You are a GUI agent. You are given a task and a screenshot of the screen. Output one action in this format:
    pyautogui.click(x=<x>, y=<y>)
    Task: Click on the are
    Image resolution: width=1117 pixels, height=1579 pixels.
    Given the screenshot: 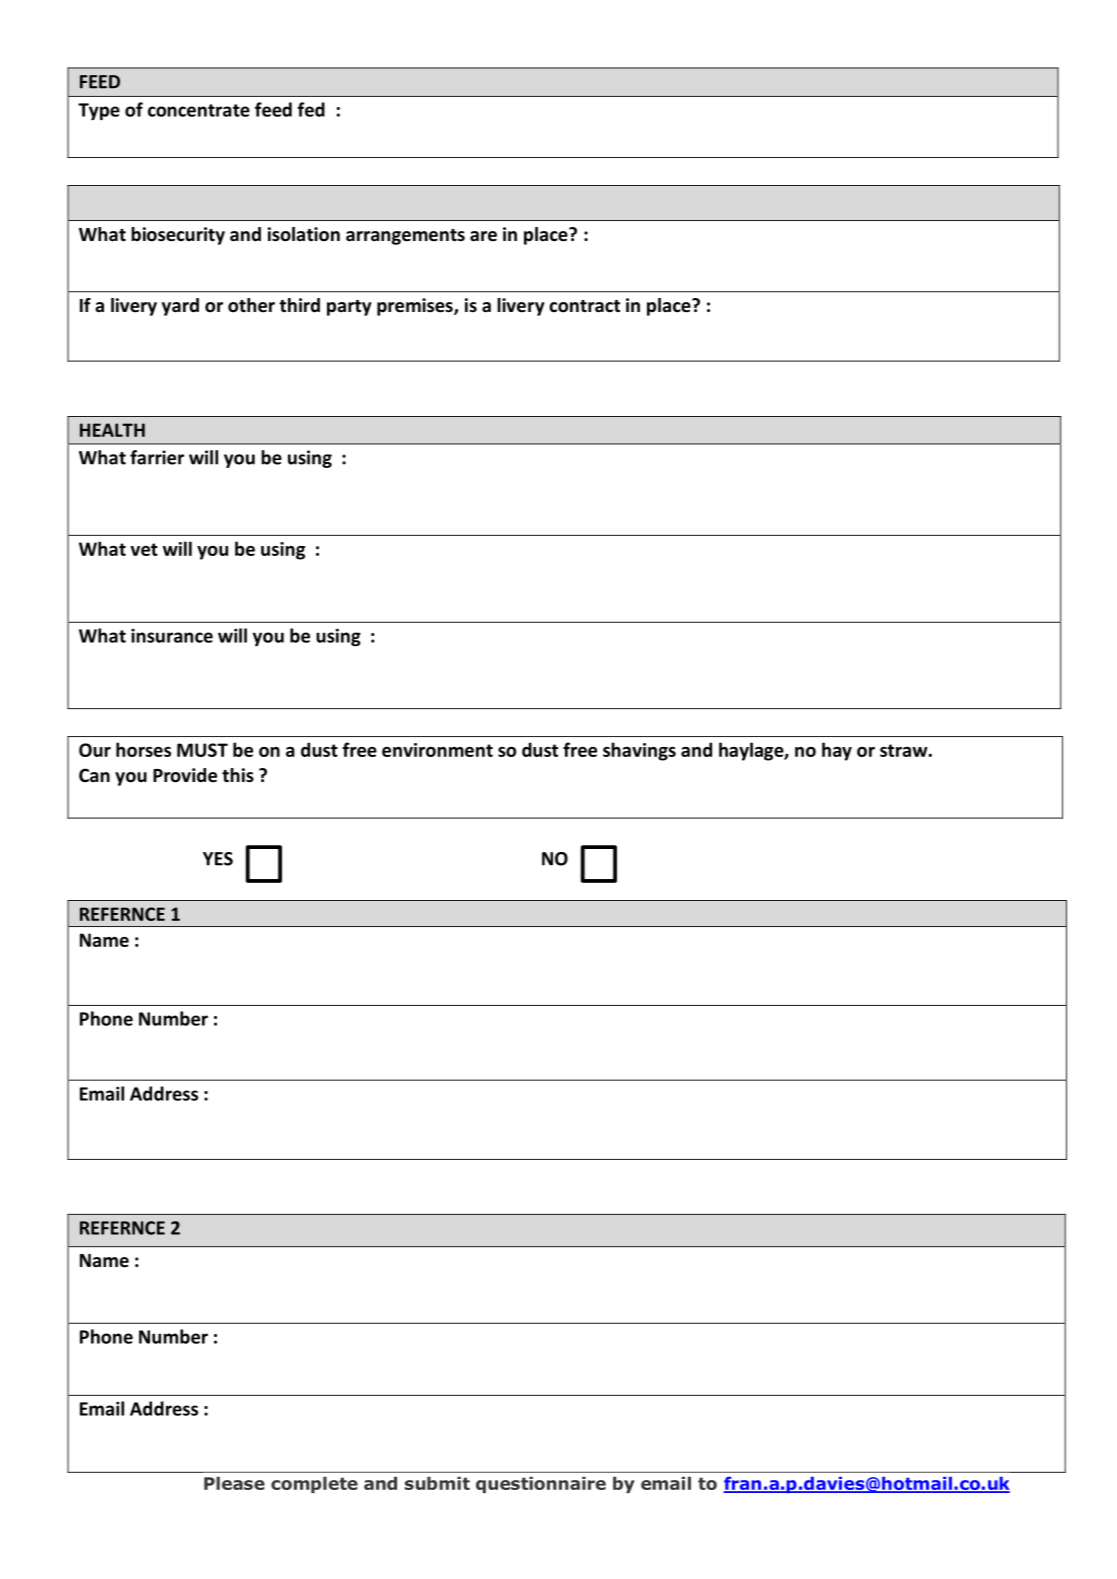 What is the action you would take?
    pyautogui.click(x=483, y=236)
